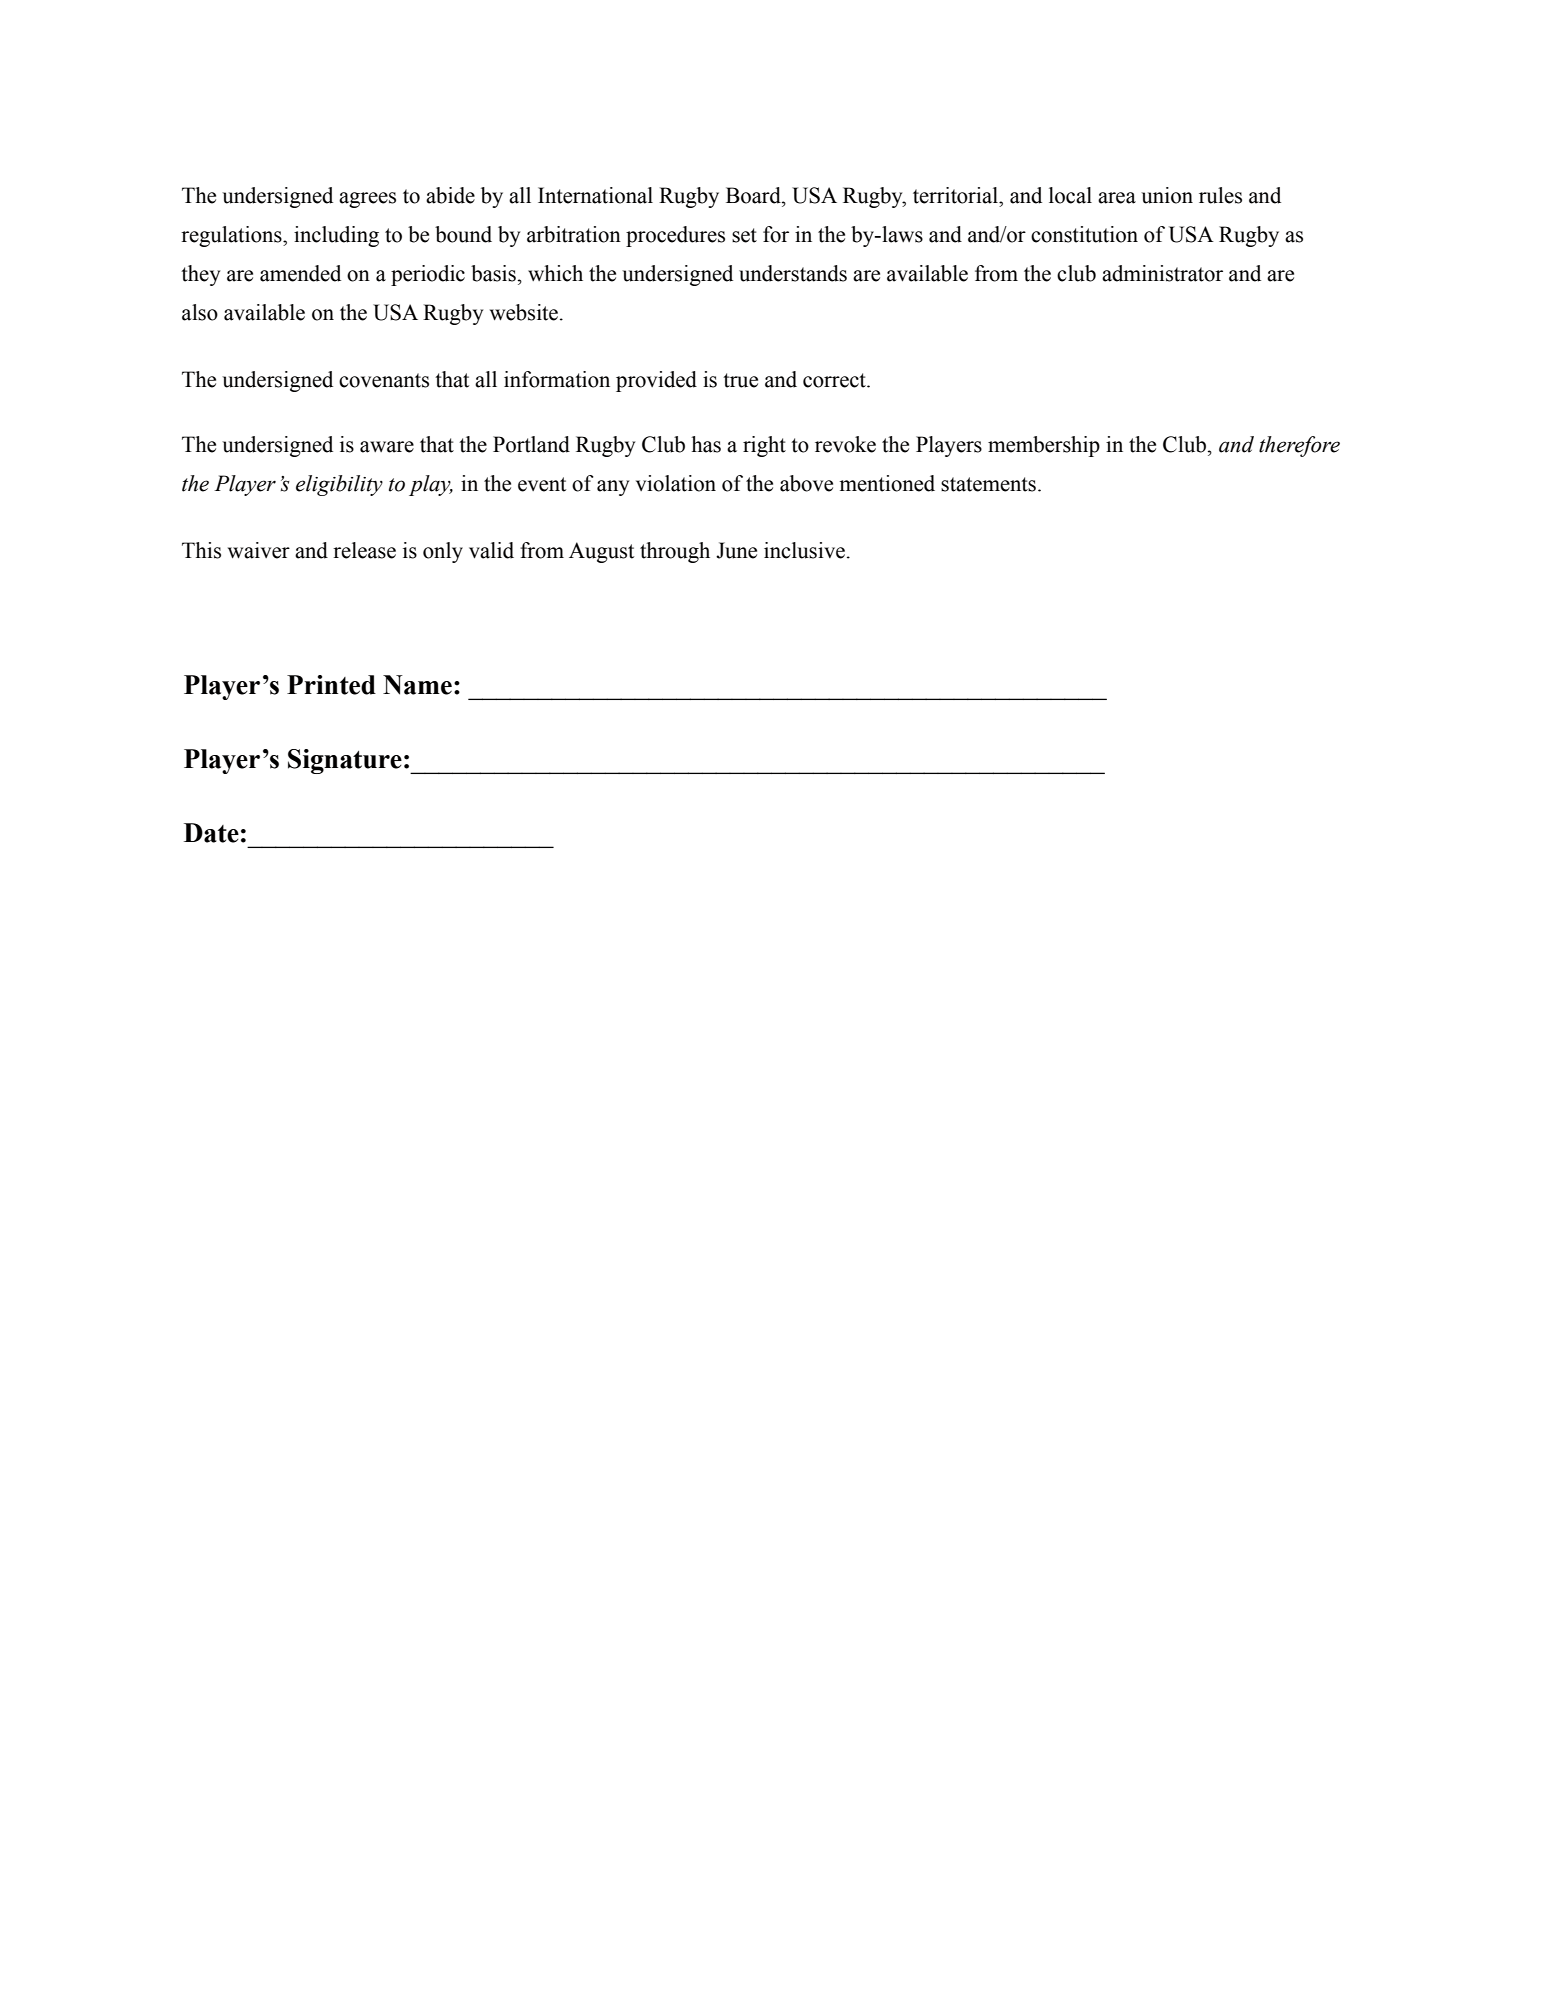 This screenshot has height=1998, width=1544. Describe the element at coordinates (835, 380) in the screenshot. I see `correct` at that location.
